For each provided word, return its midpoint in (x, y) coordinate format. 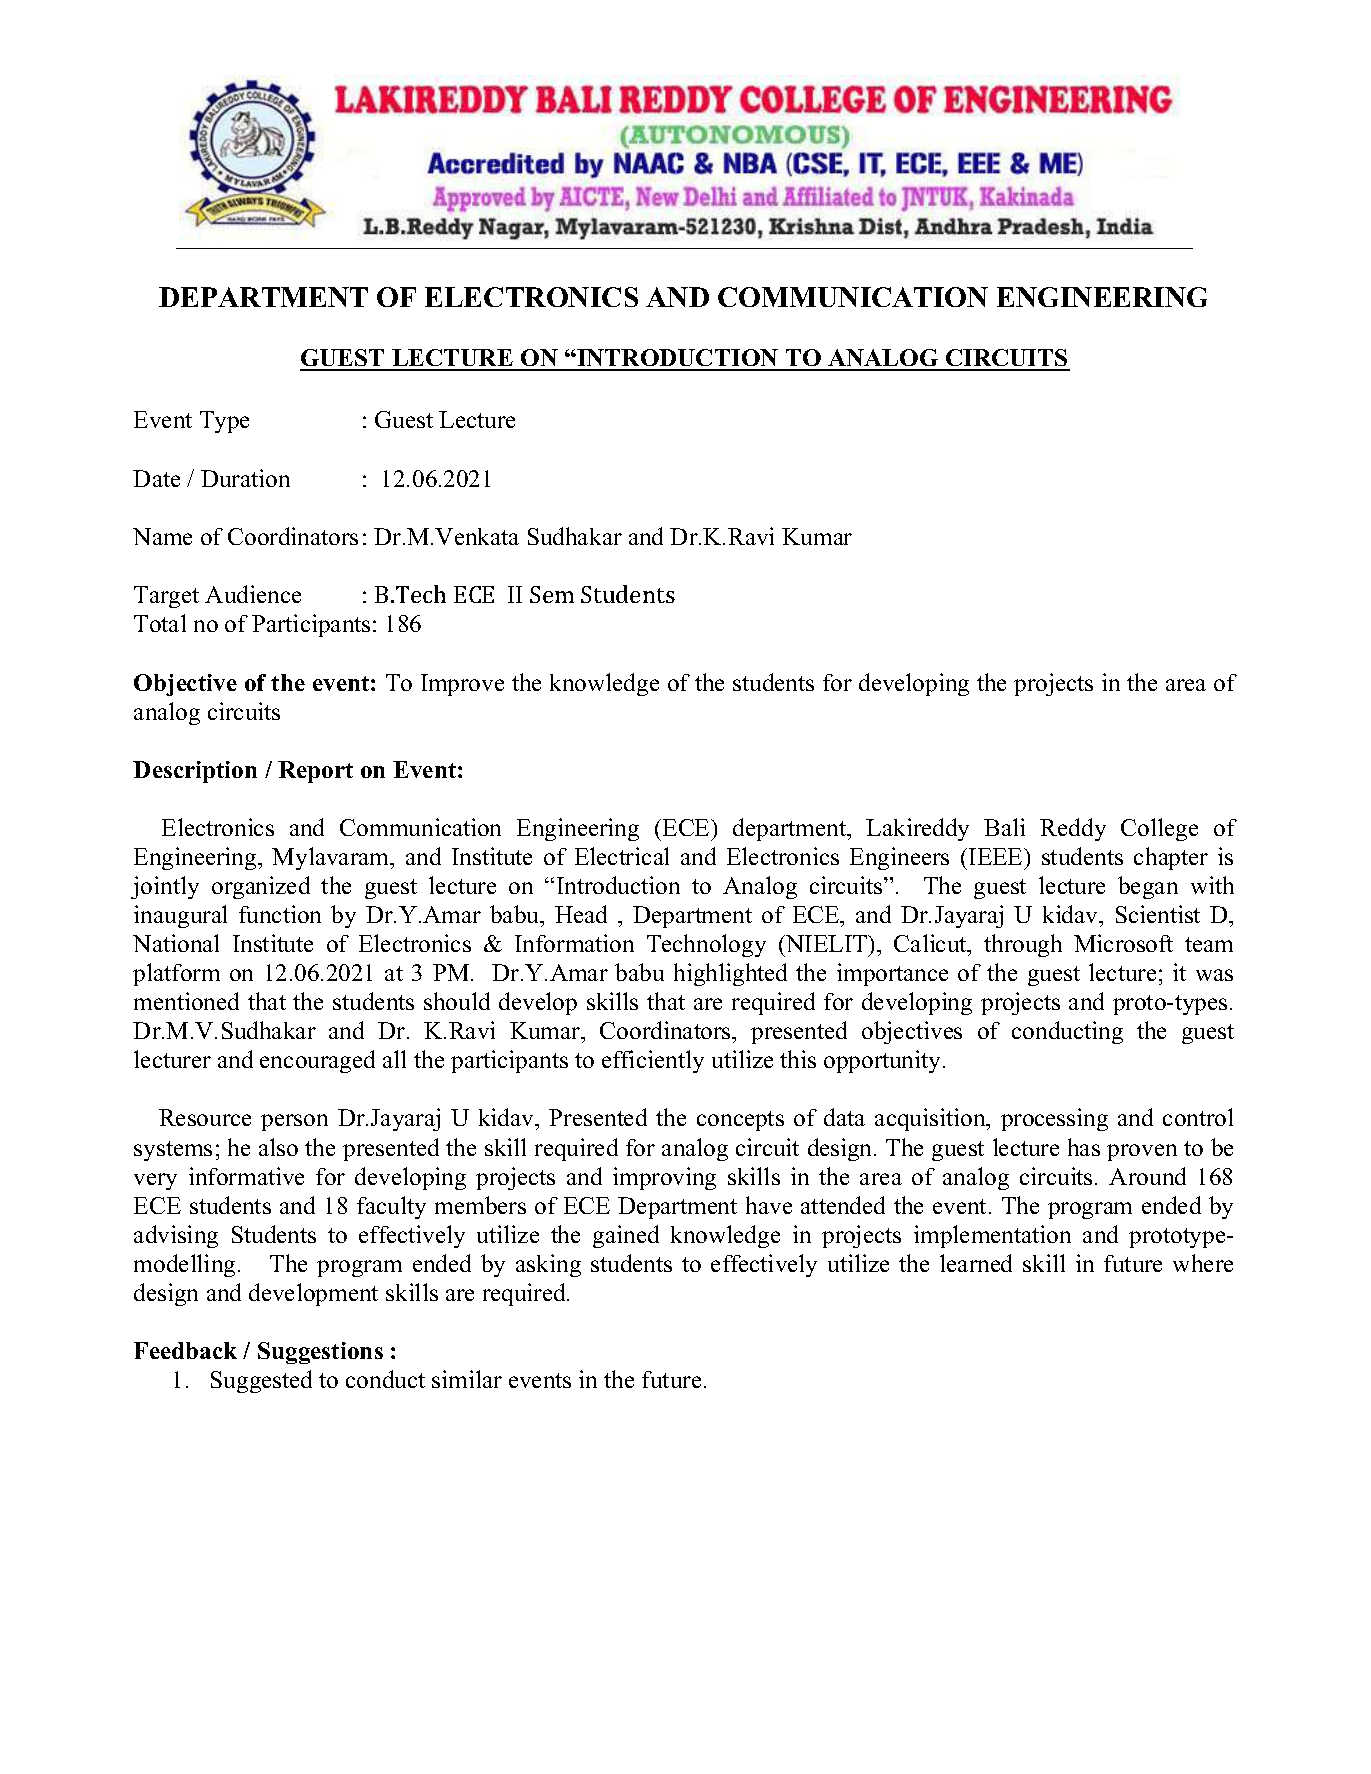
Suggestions (320, 1353)
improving (664, 1178)
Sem (552, 594)
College (1159, 829)
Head (581, 914)
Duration (245, 478)
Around (1147, 1176)
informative (246, 1176)
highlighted (730, 974)
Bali (1004, 827)
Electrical (622, 856)
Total (160, 623)
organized (261, 887)
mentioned (186, 1001)
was (1214, 975)
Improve (462, 685)
